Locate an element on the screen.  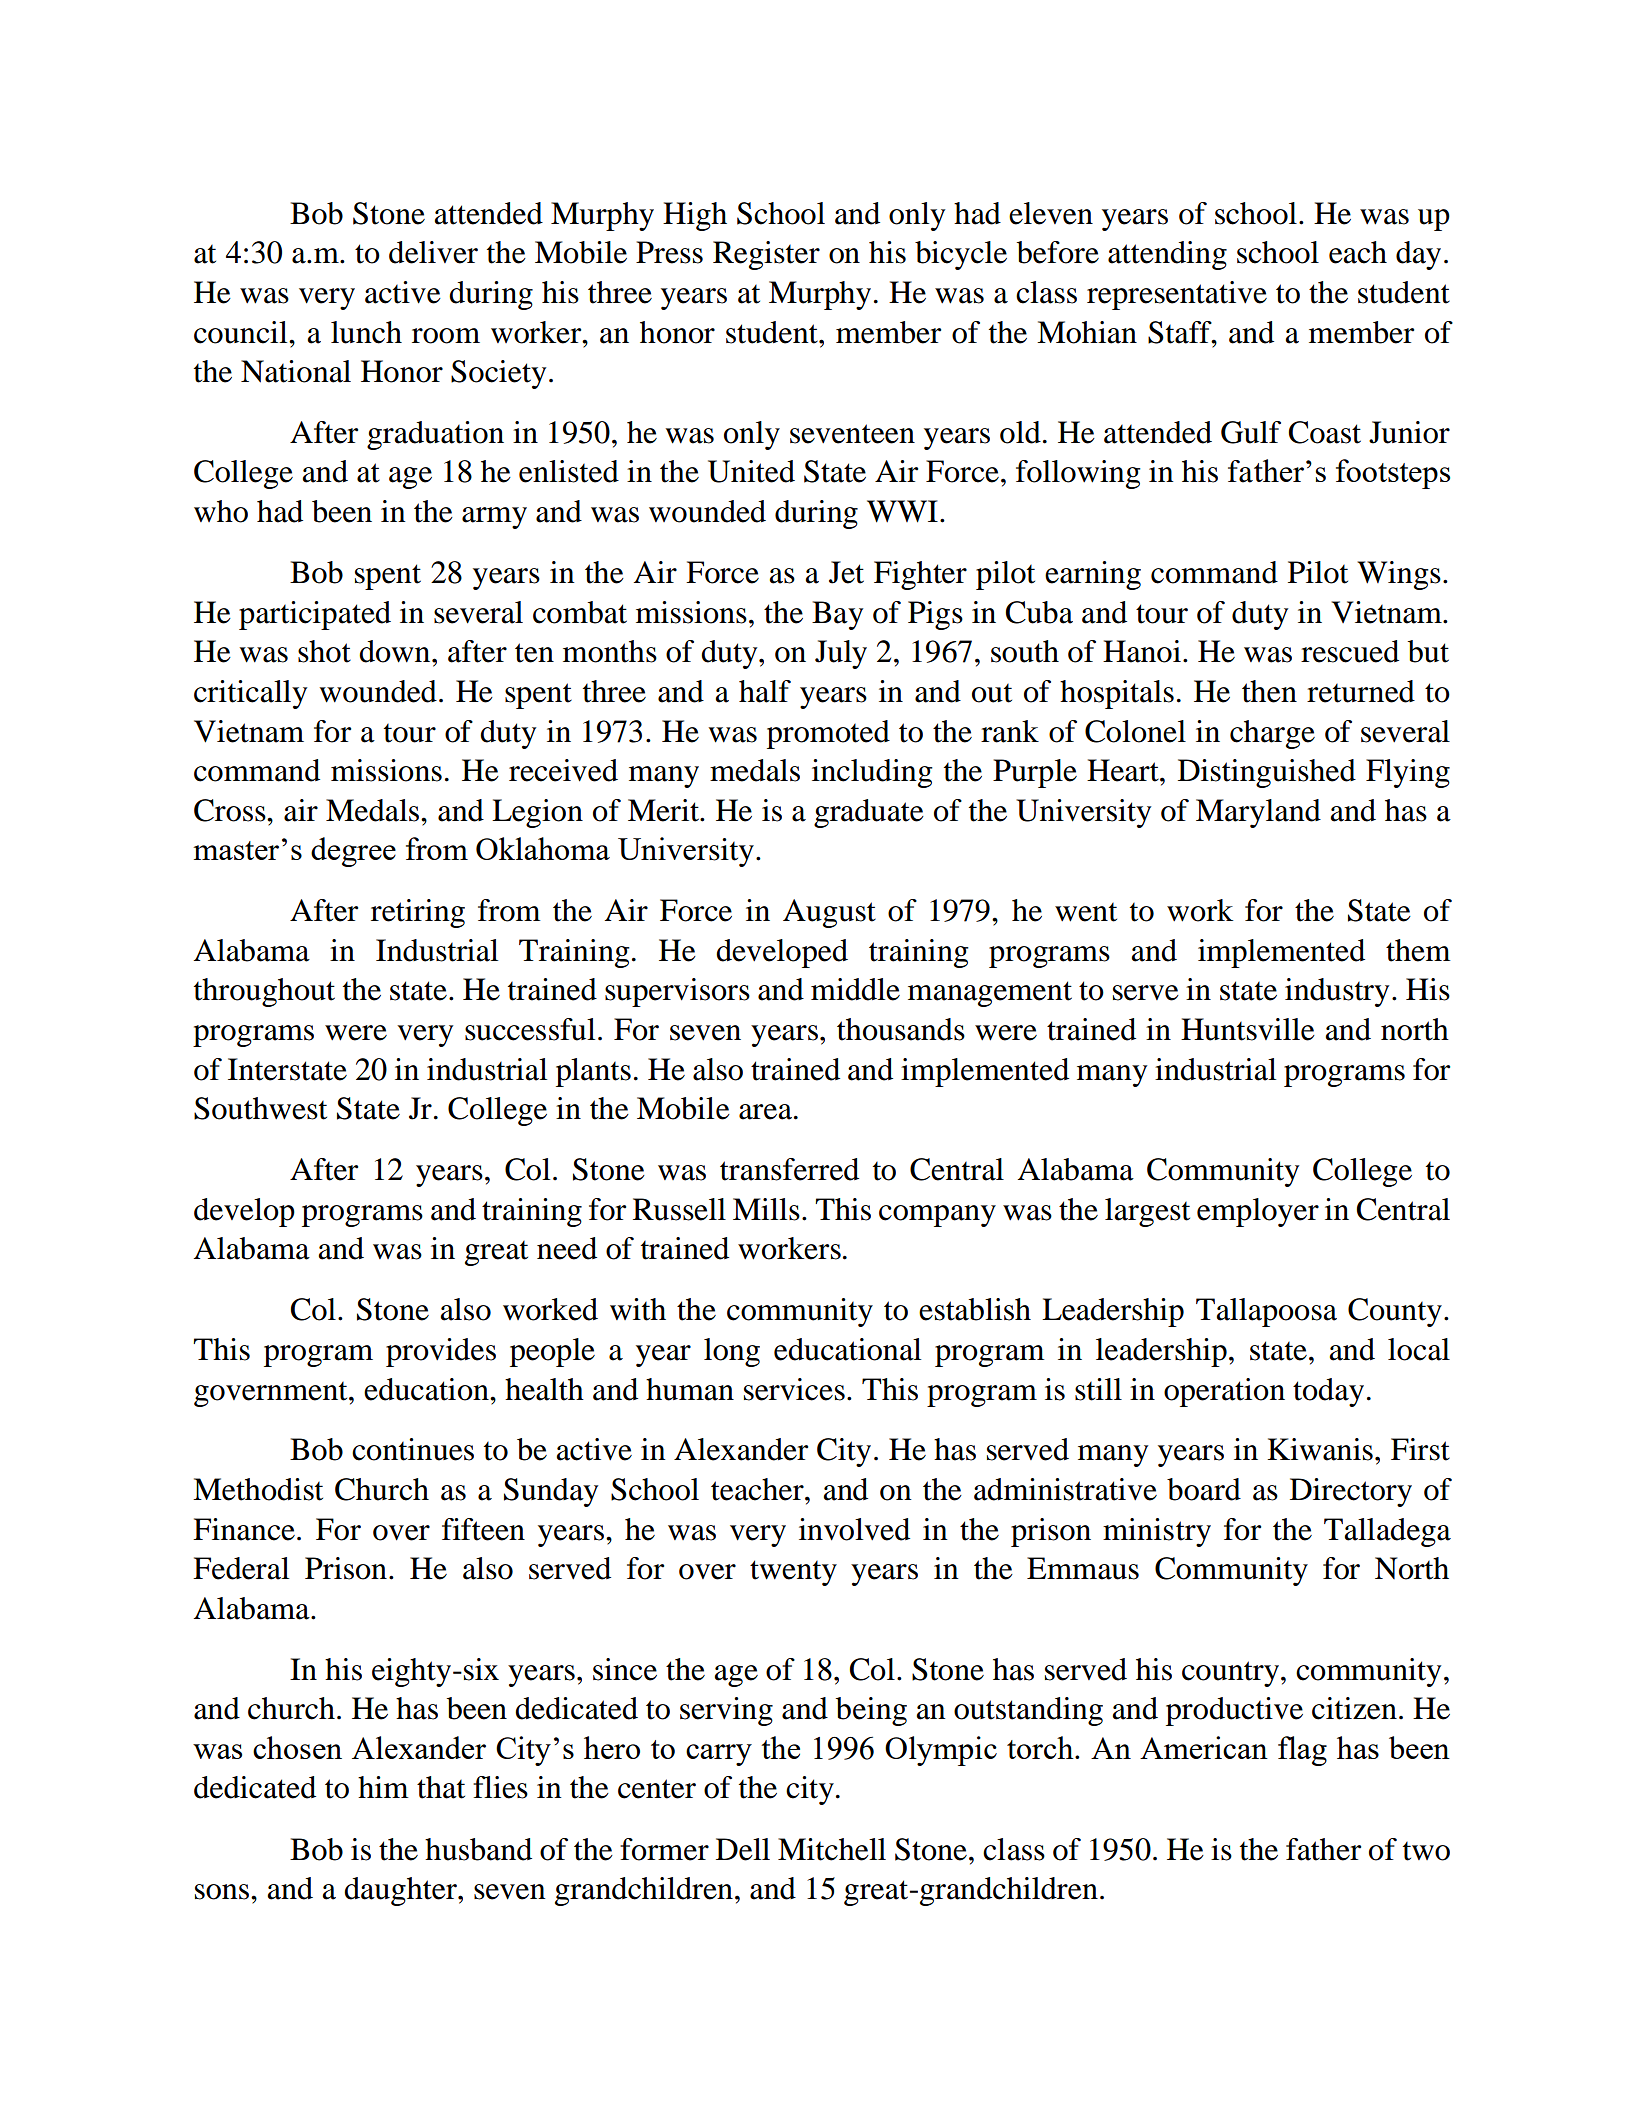
Maryland is located at coordinates (1258, 813).
